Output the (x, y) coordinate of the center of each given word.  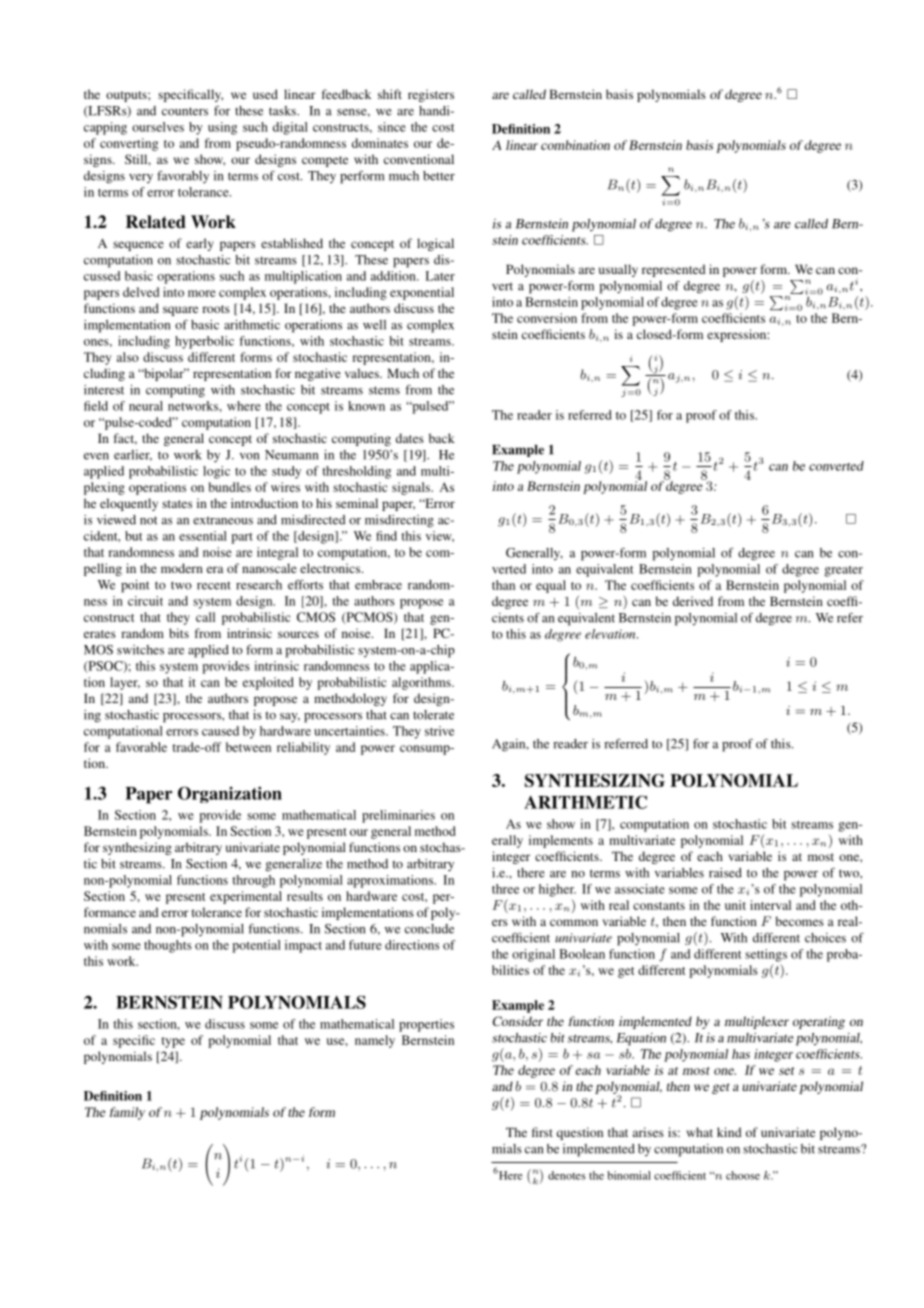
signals (412, 488)
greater (843, 571)
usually (618, 270)
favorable (141, 747)
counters (185, 111)
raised (725, 873)
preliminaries (398, 816)
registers (431, 95)
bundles (230, 487)
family (127, 1113)
